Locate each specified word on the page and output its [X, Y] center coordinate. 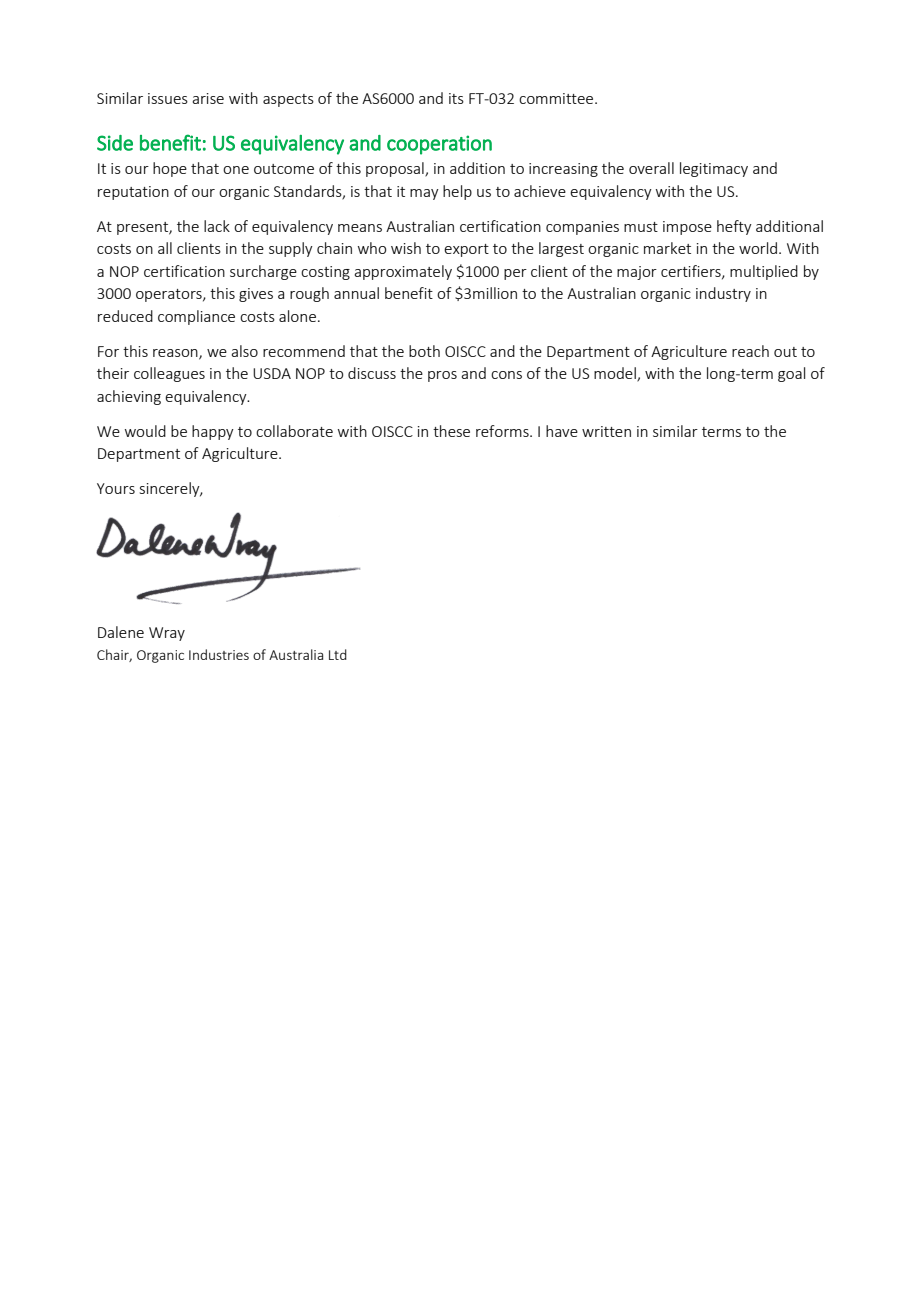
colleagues [169, 374]
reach [750, 351]
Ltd [338, 654]
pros [442, 376]
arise [208, 98]
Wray [167, 634]
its [456, 98]
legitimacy [714, 169]
